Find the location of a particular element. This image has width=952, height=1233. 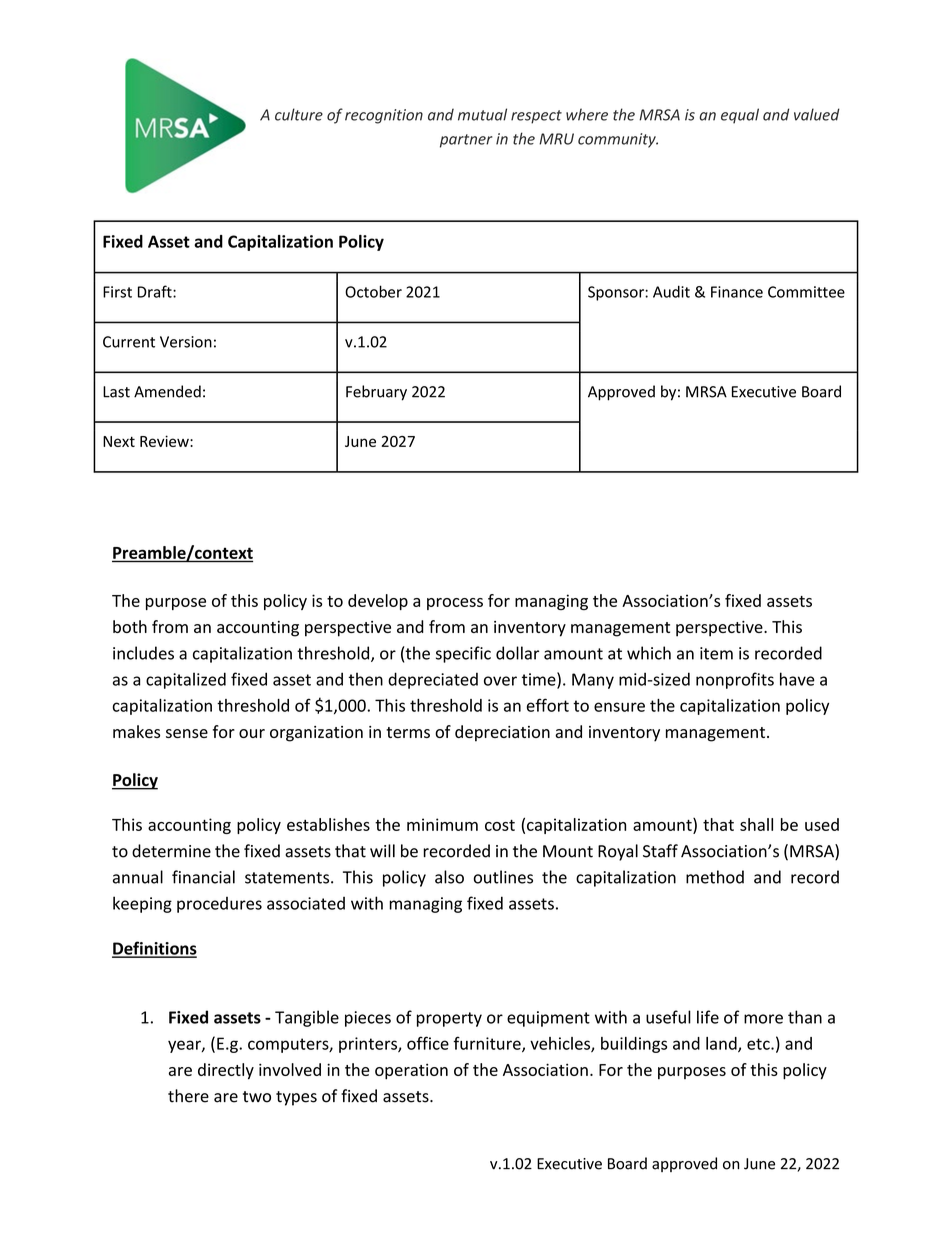

furniture is located at coordinates (488, 1044).
